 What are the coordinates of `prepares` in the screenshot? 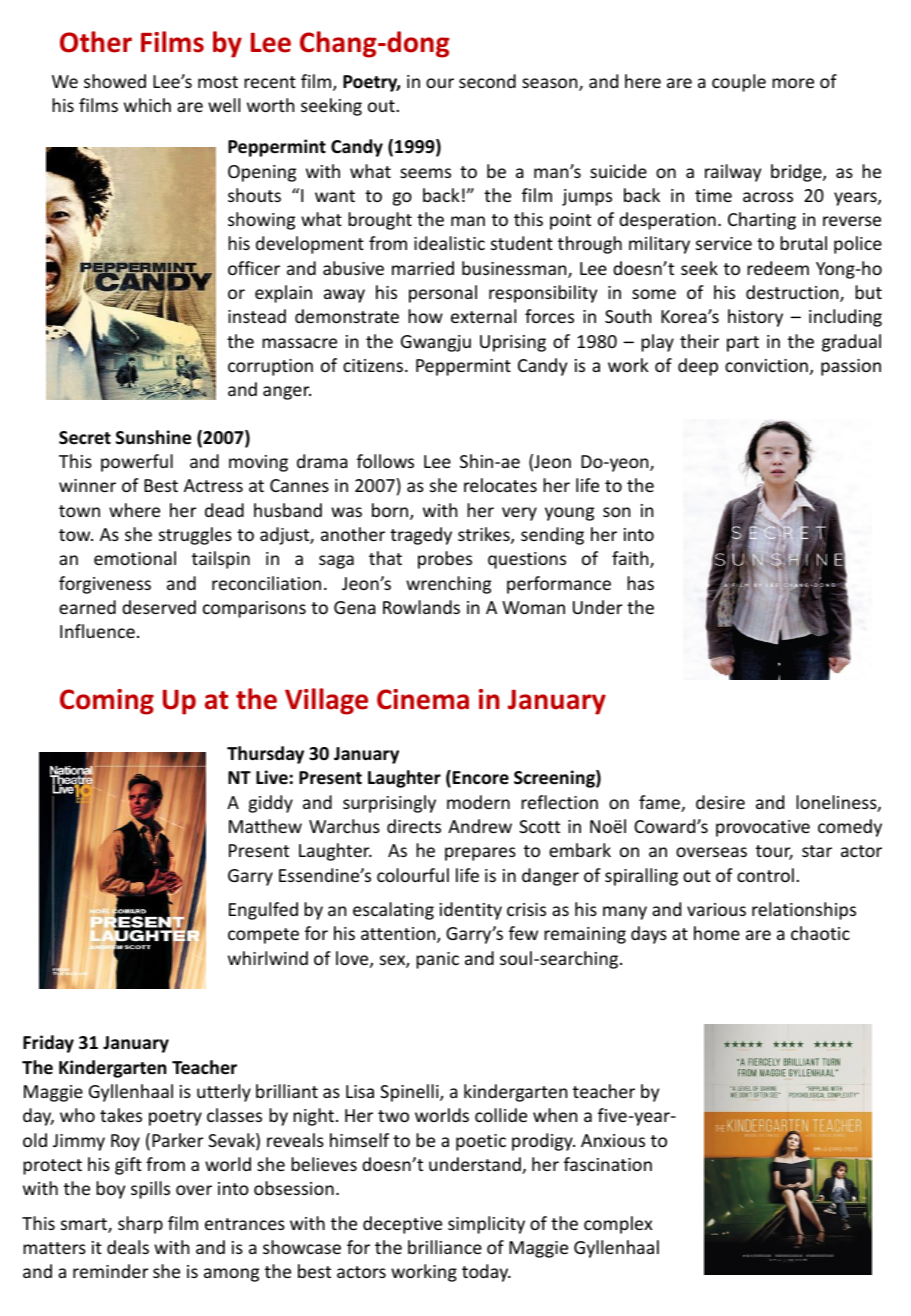 It's located at (480, 854).
